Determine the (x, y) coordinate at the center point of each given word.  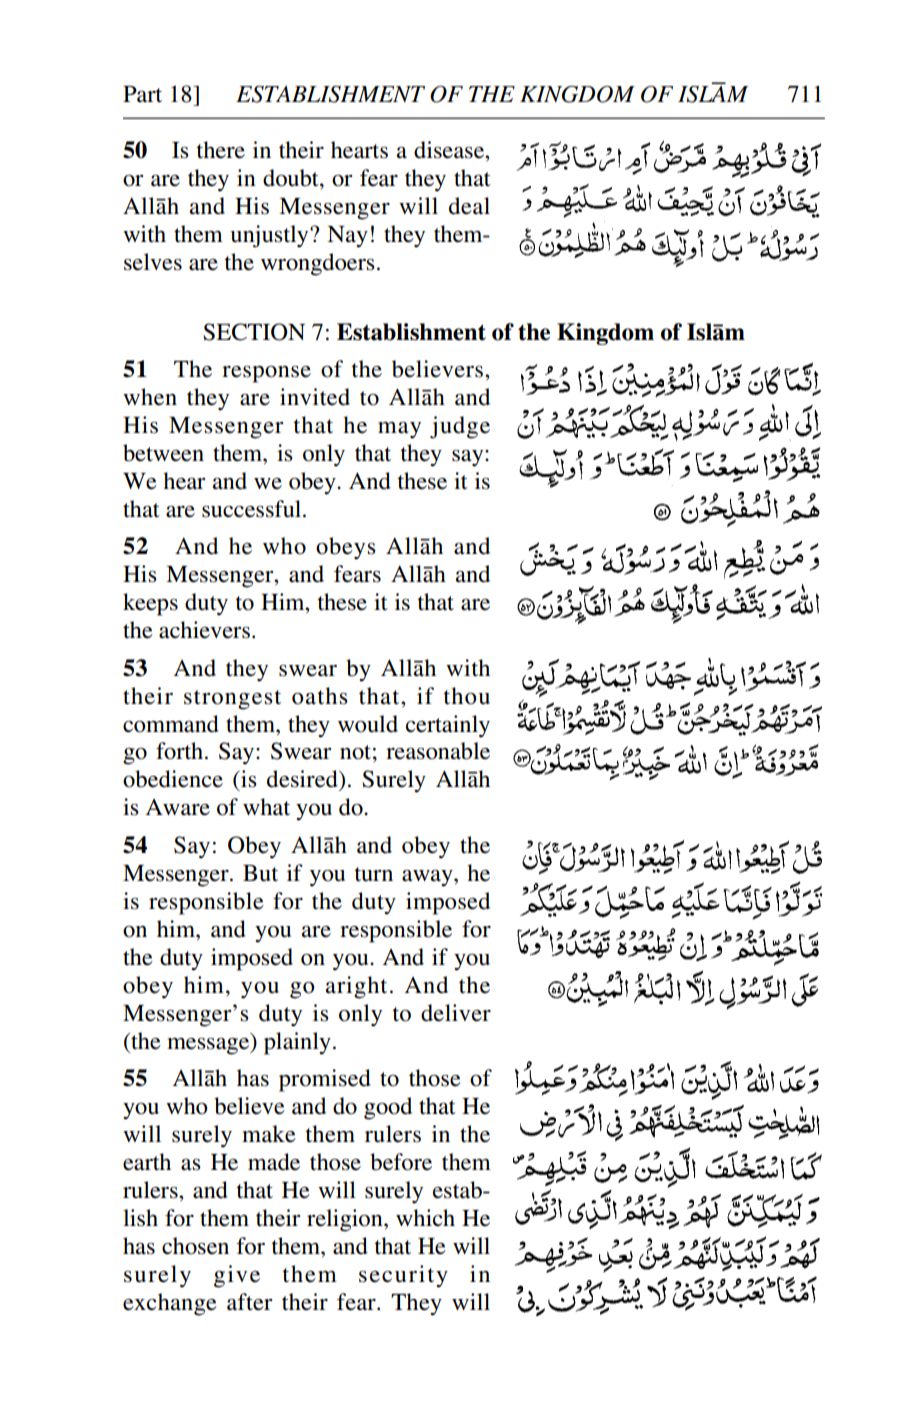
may (399, 430)
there (220, 150)
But (260, 873)
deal (469, 206)
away (428, 878)
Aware (177, 807)
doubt (292, 178)
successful (253, 509)
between (163, 453)
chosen (195, 1246)
